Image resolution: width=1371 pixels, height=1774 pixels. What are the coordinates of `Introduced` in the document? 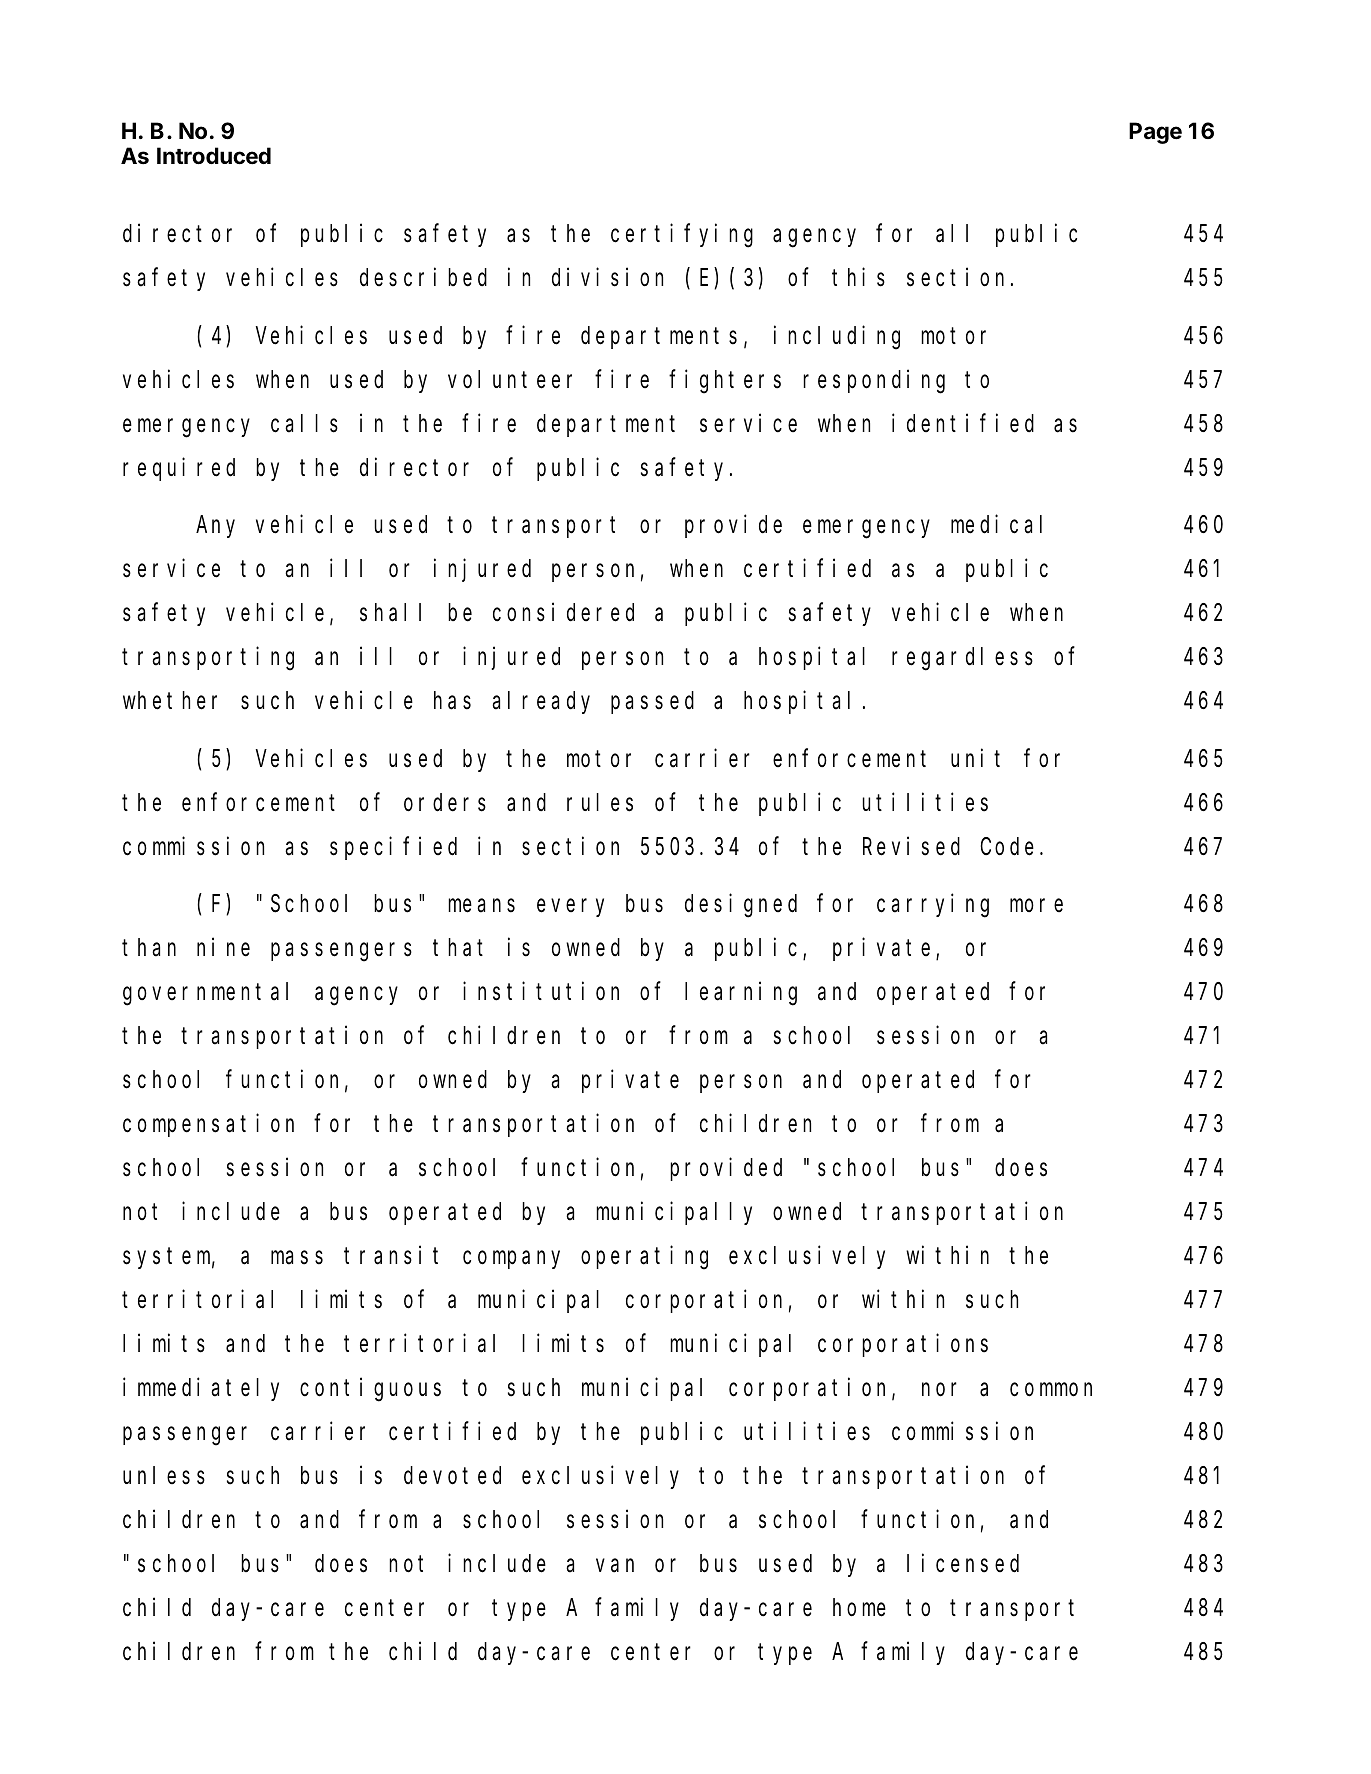 It's located at (214, 156).
